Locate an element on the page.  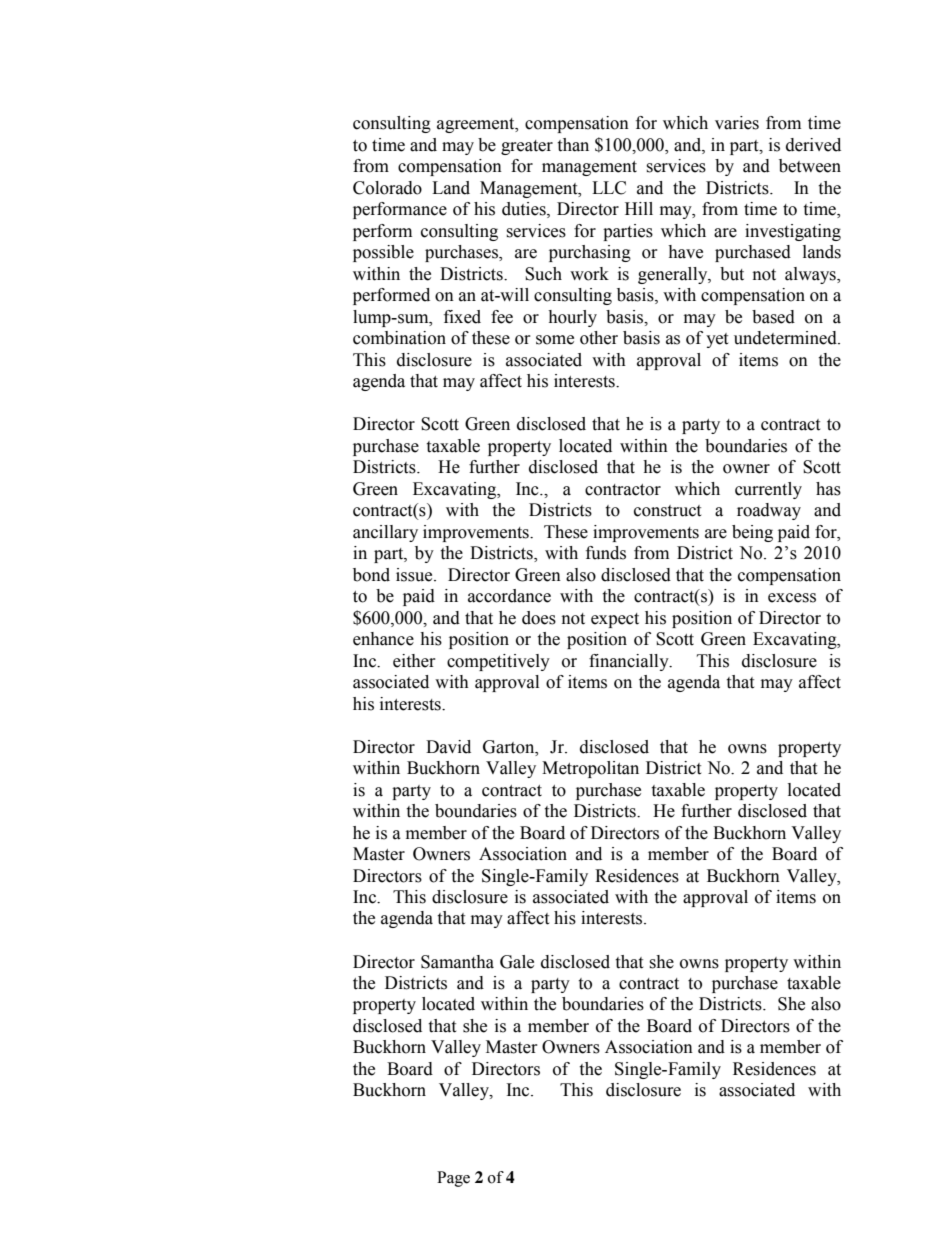
Samantha is located at coordinates (457, 962).
